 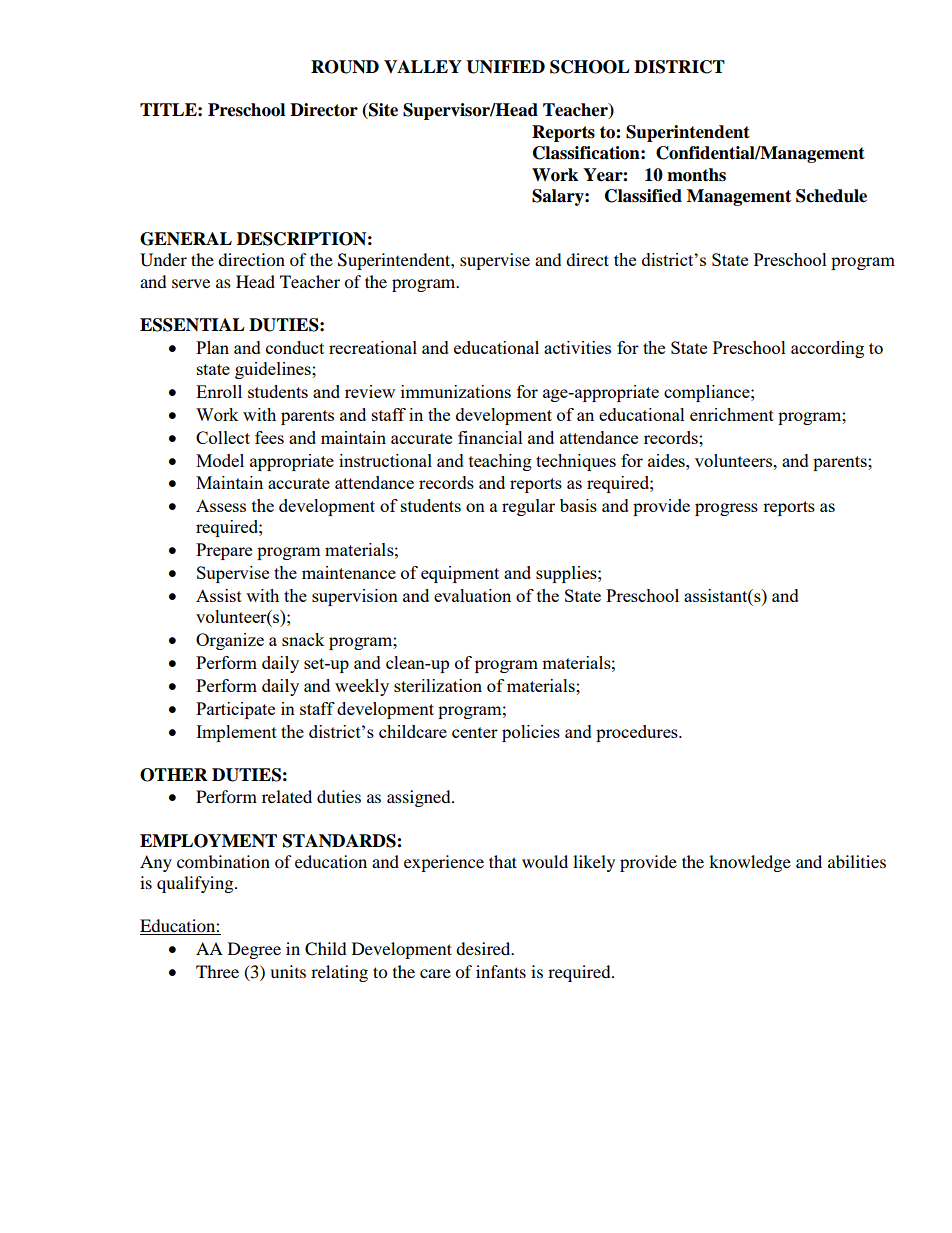 I want to click on ROUND, so click(x=345, y=67).
